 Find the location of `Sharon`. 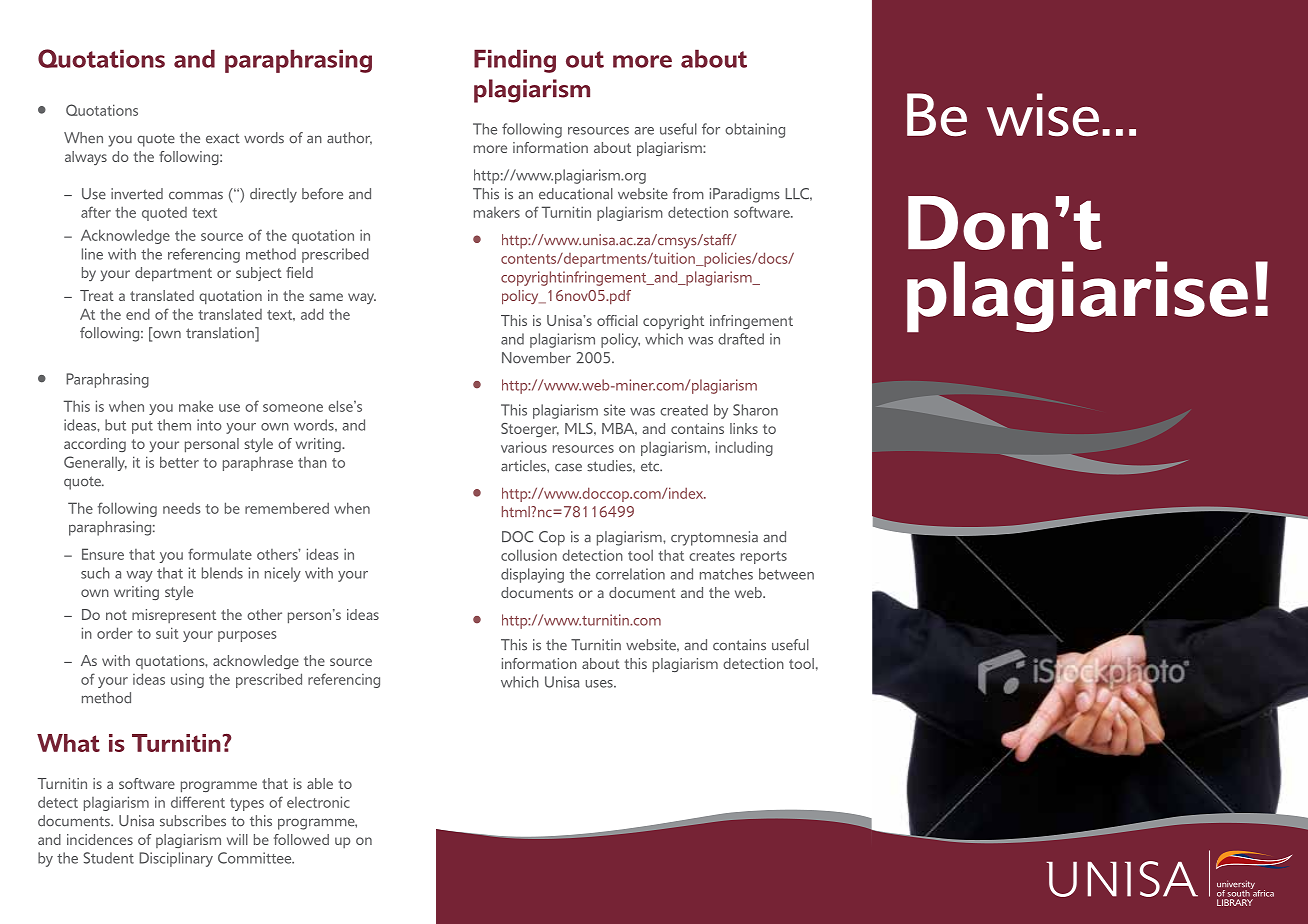

Sharon is located at coordinates (755, 410).
